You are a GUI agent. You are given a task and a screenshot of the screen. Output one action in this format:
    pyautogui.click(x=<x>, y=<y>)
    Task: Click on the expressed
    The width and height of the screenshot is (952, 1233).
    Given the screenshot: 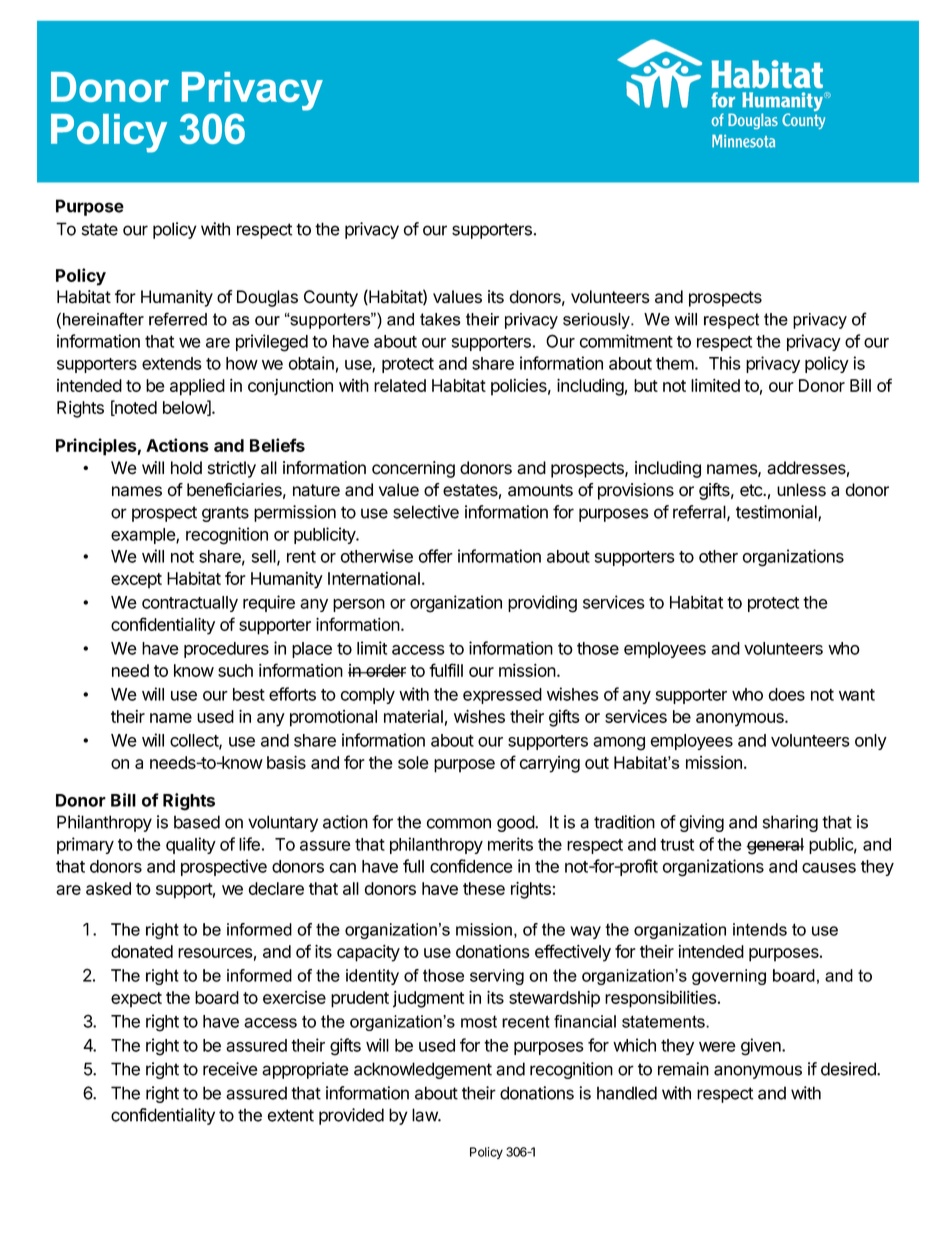 What is the action you would take?
    pyautogui.click(x=502, y=696)
